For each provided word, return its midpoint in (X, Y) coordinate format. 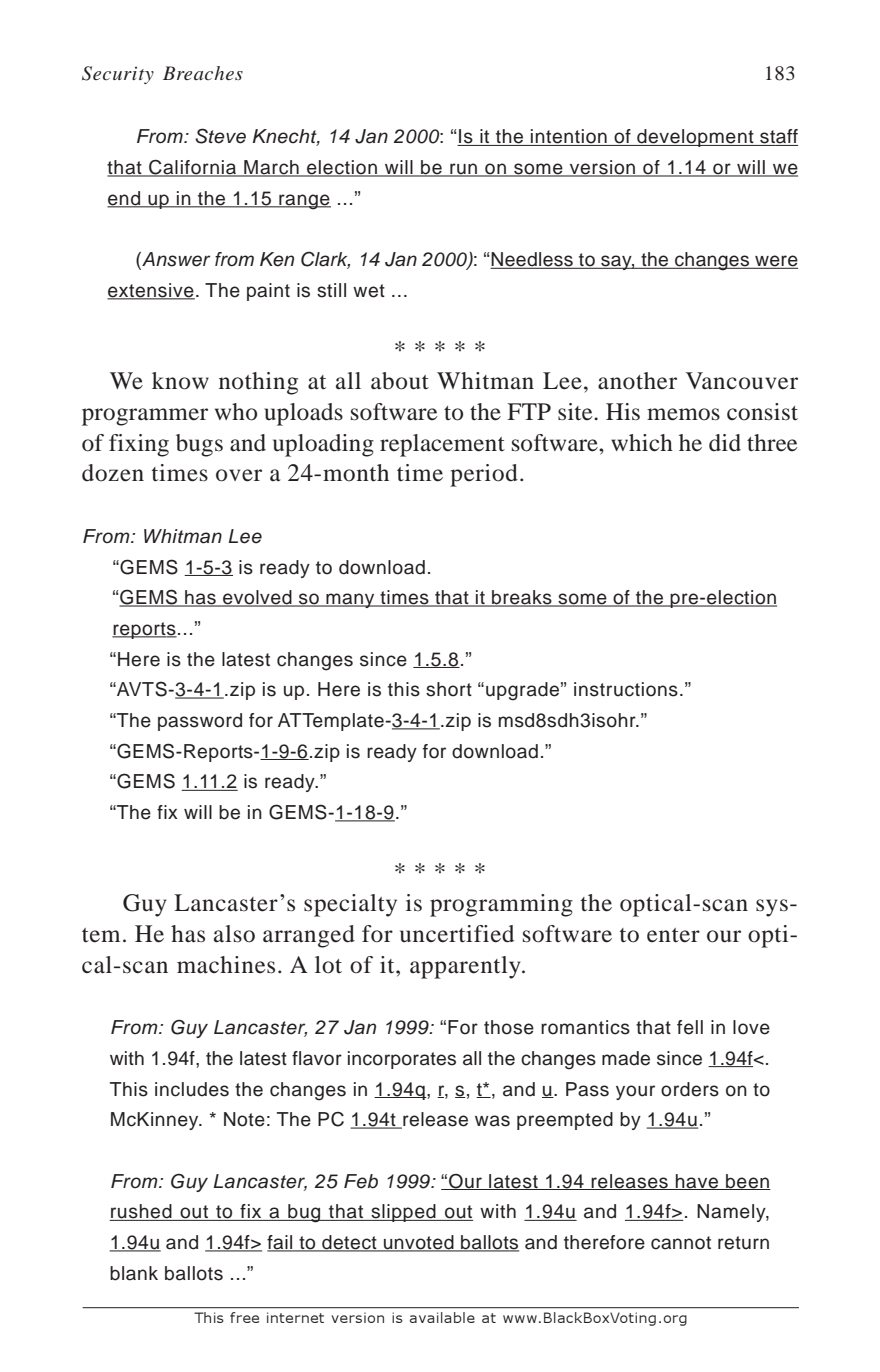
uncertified (457, 934)
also (234, 934)
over (239, 475)
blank (134, 1273)
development (695, 138)
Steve (220, 136)
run (464, 170)
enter (673, 935)
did (725, 443)
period (484, 475)
